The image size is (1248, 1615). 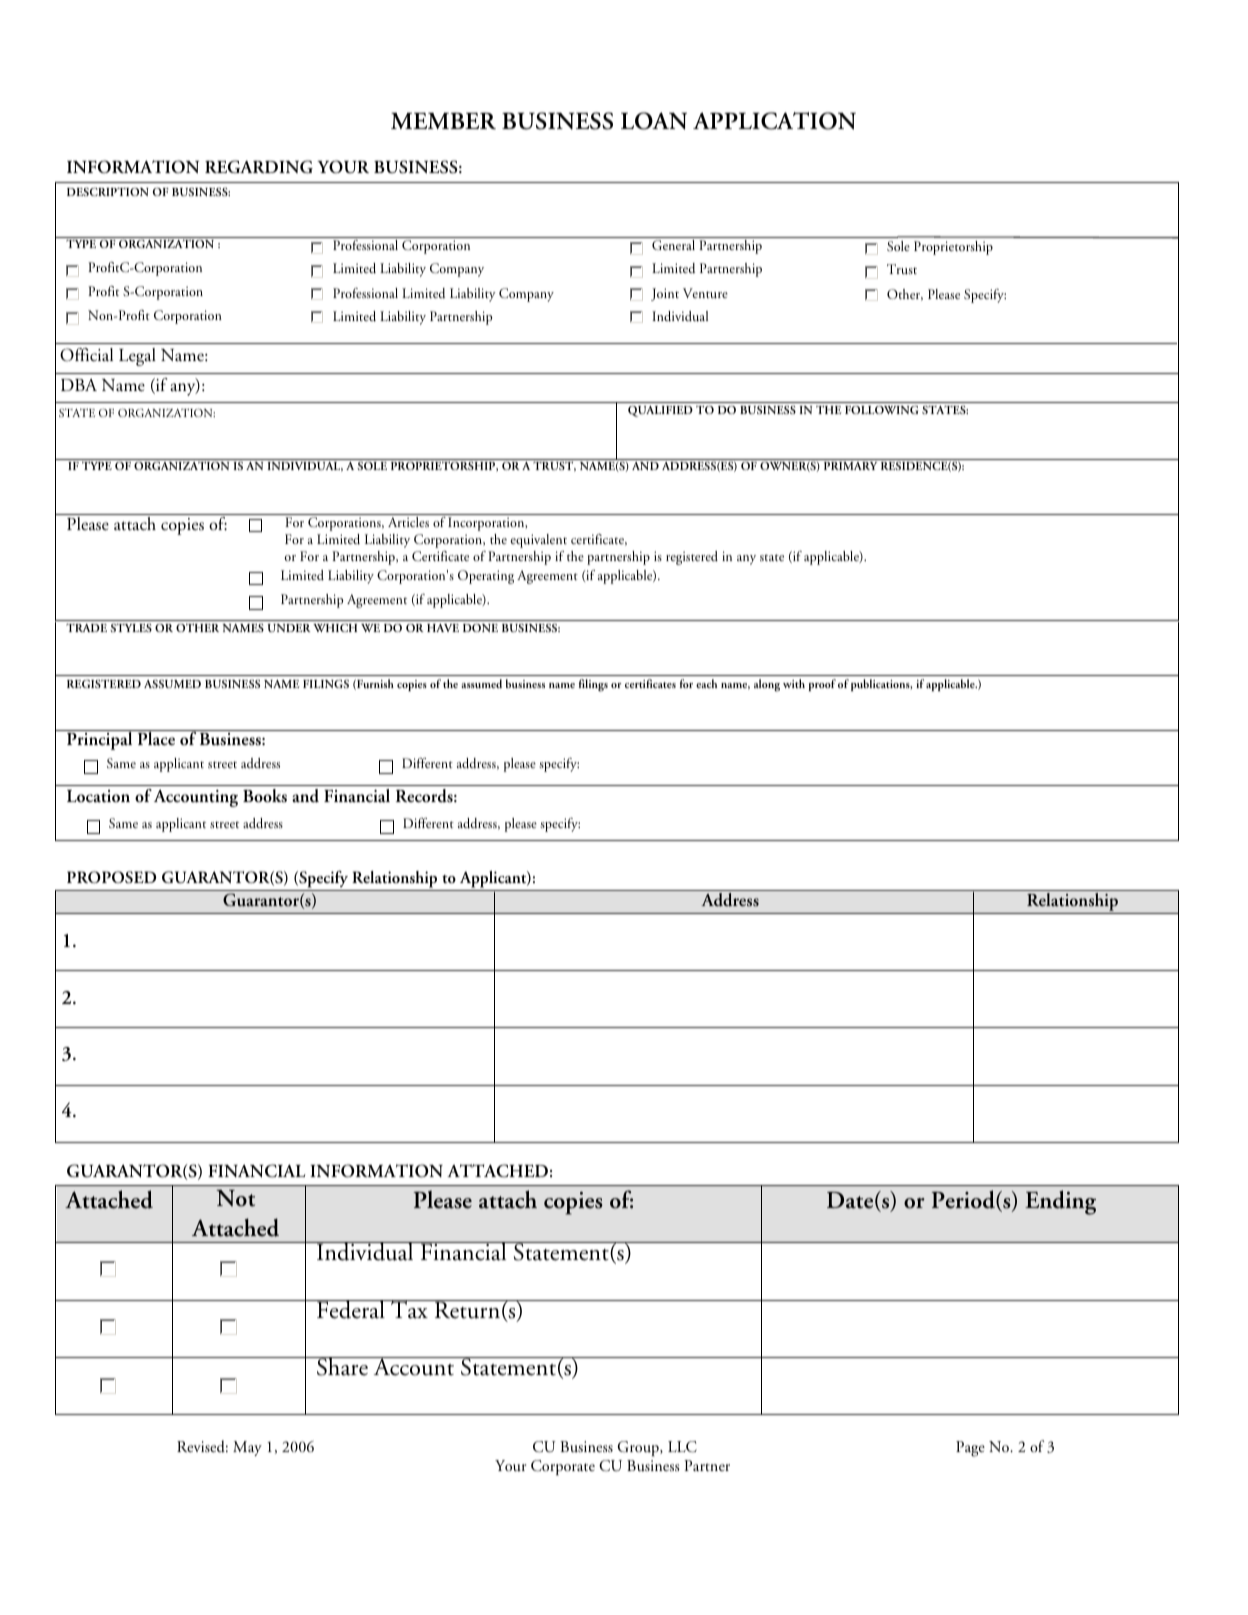 I want to click on REGARDING, so click(x=259, y=167).
